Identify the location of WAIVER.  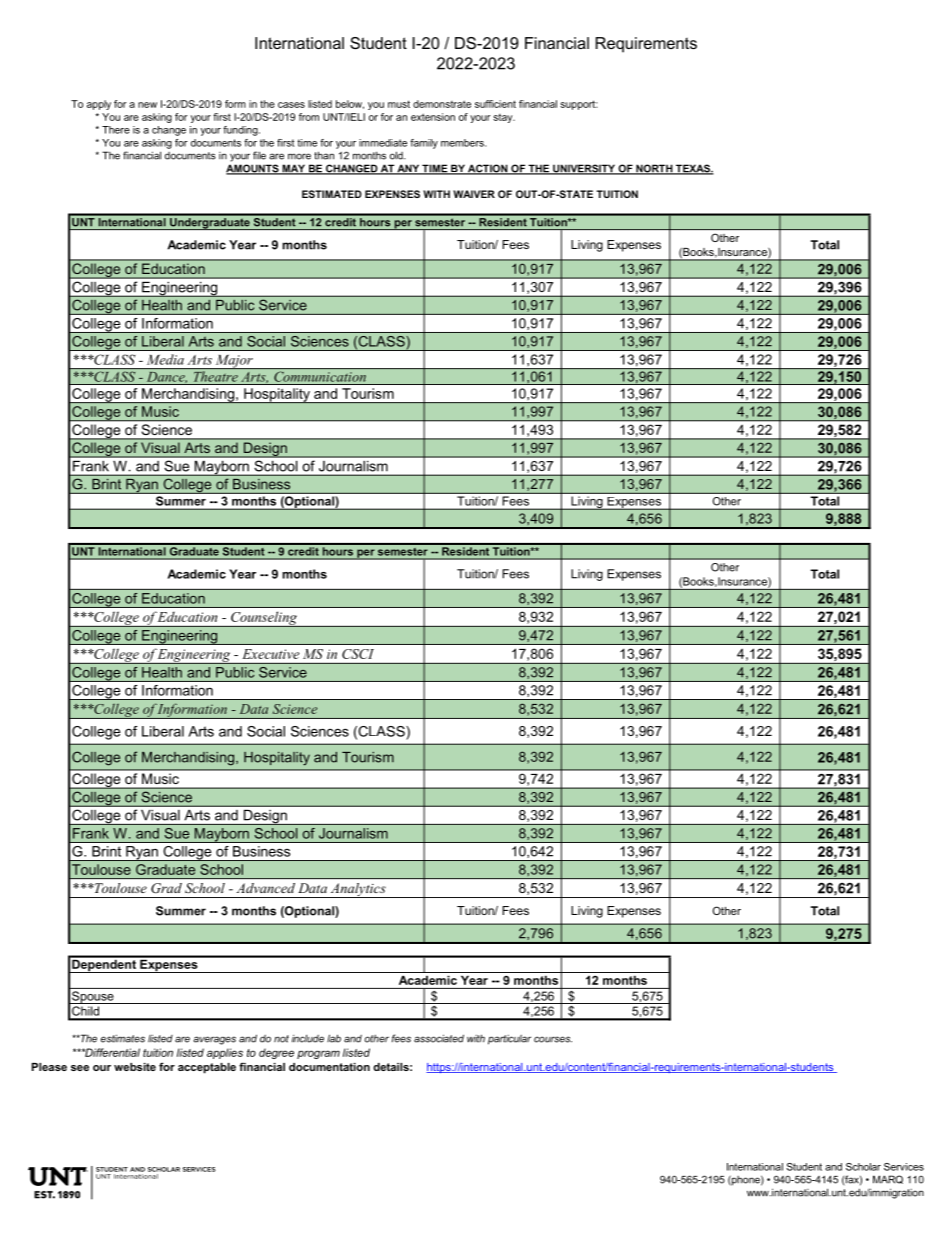
(474, 194).
